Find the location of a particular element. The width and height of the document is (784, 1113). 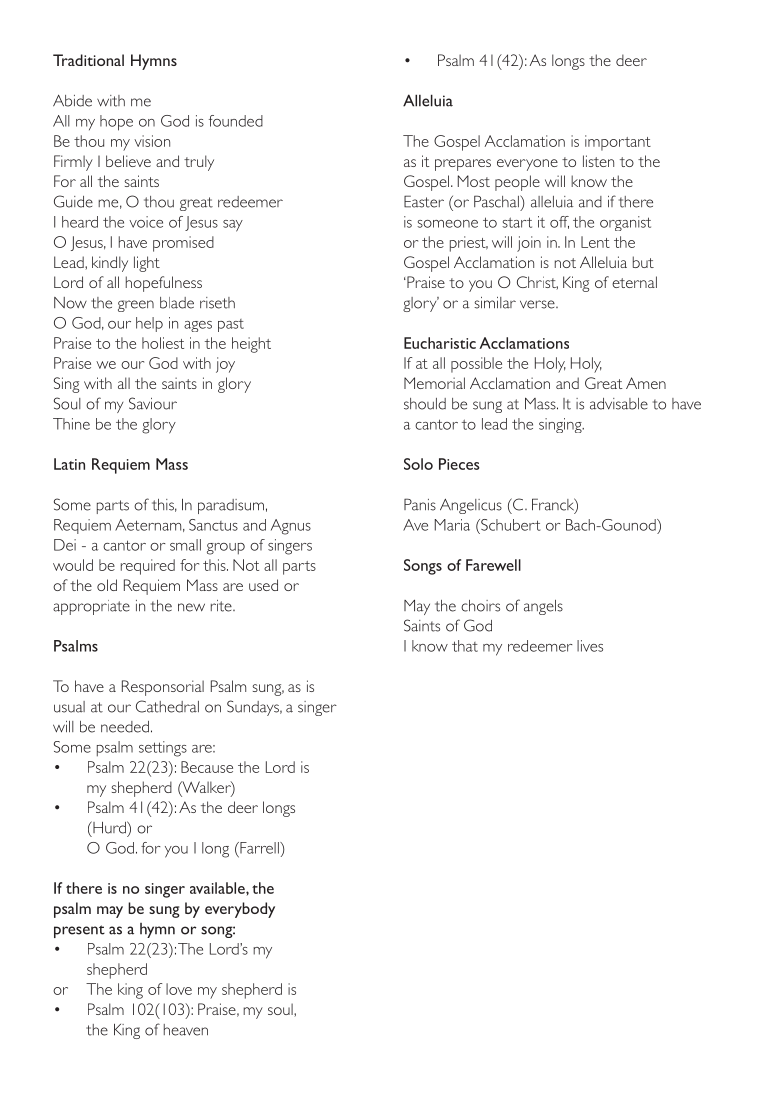

important is located at coordinates (618, 143).
